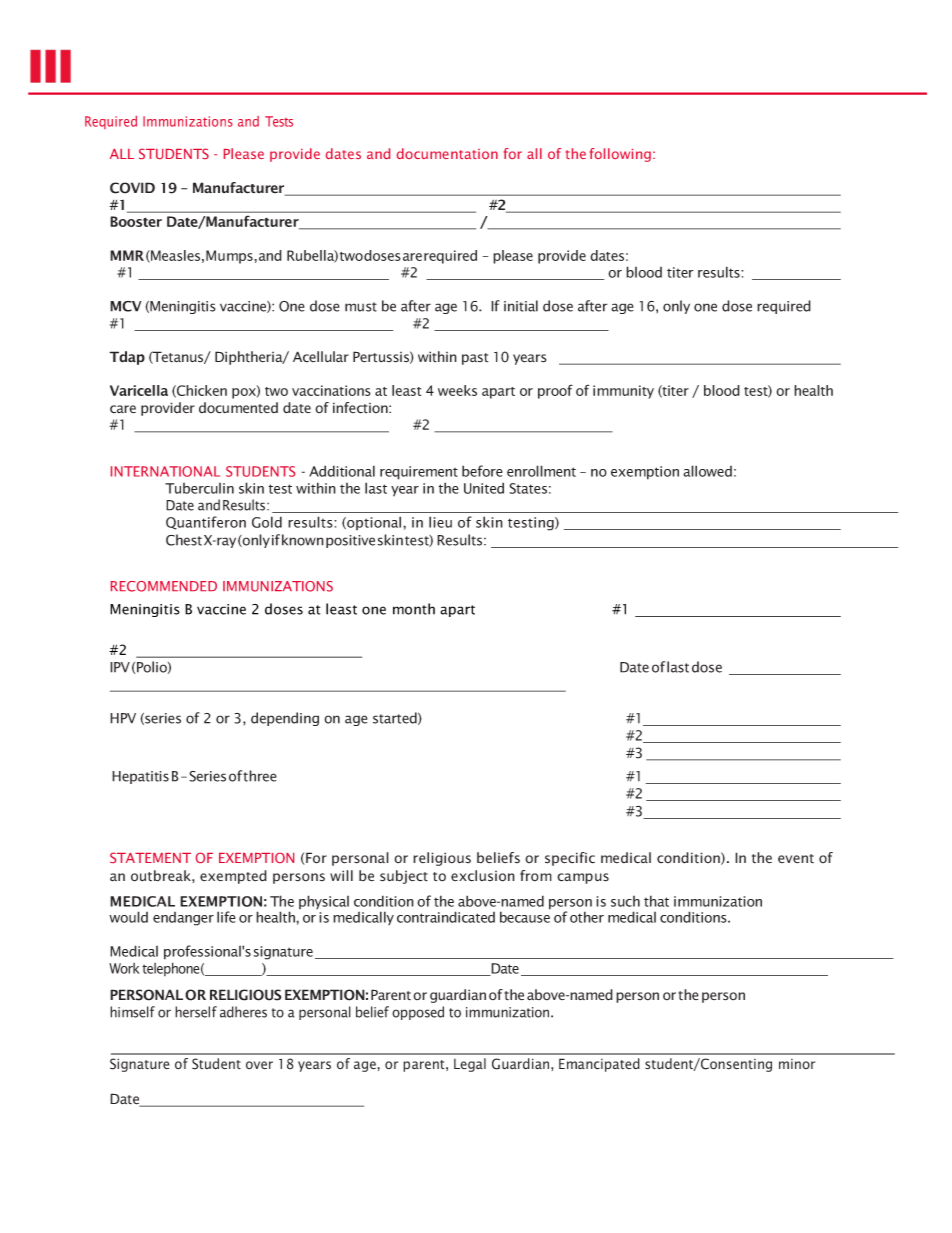  Describe the element at coordinates (707, 471) in the document. I see `allowed` at that location.
